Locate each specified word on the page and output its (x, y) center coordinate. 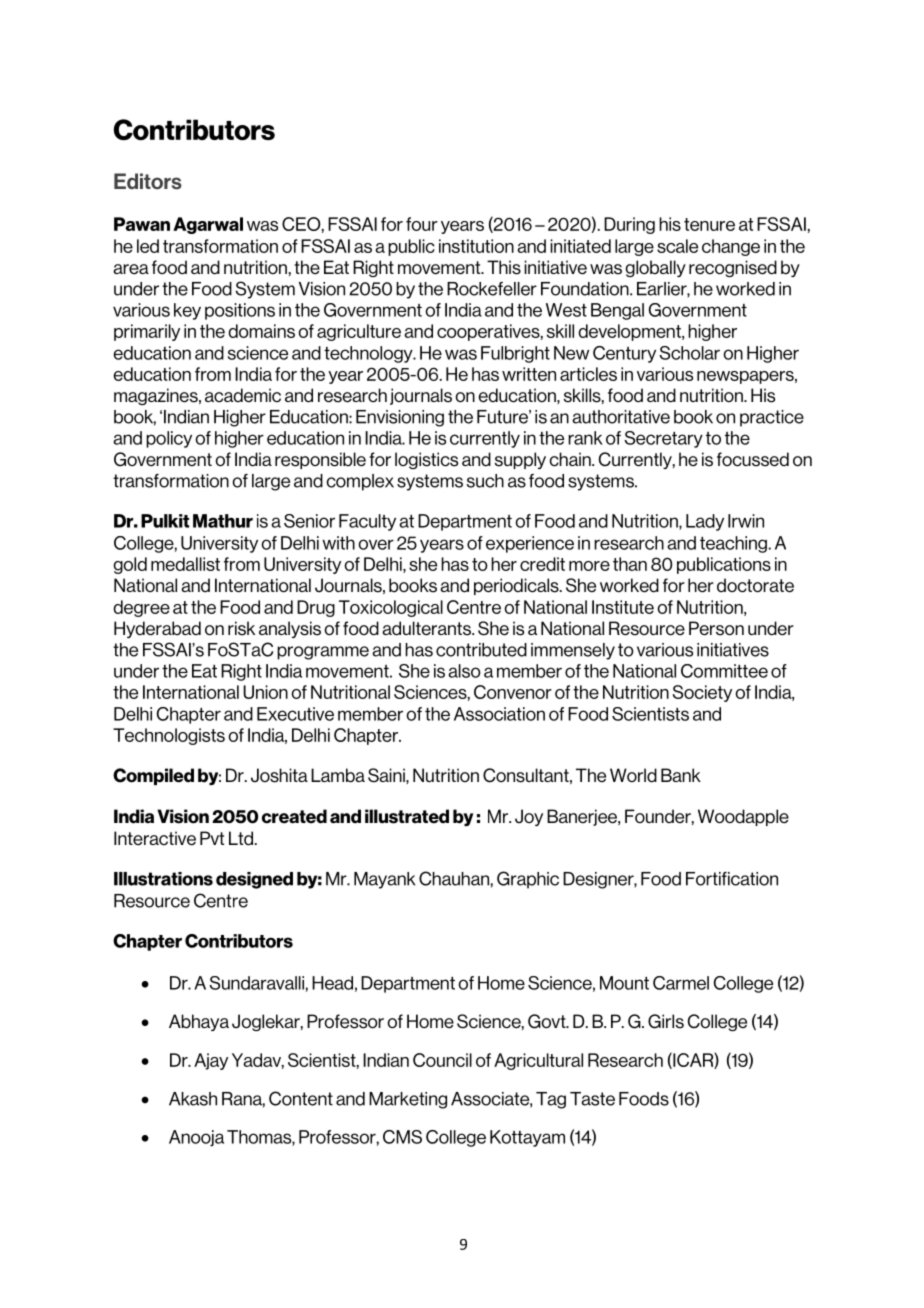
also (464, 671)
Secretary (663, 439)
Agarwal (208, 225)
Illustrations (163, 879)
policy (169, 439)
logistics (426, 460)
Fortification (732, 879)
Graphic (528, 880)
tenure (709, 224)
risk (241, 628)
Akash (193, 1099)
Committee (724, 671)
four (422, 224)
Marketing (408, 1100)
